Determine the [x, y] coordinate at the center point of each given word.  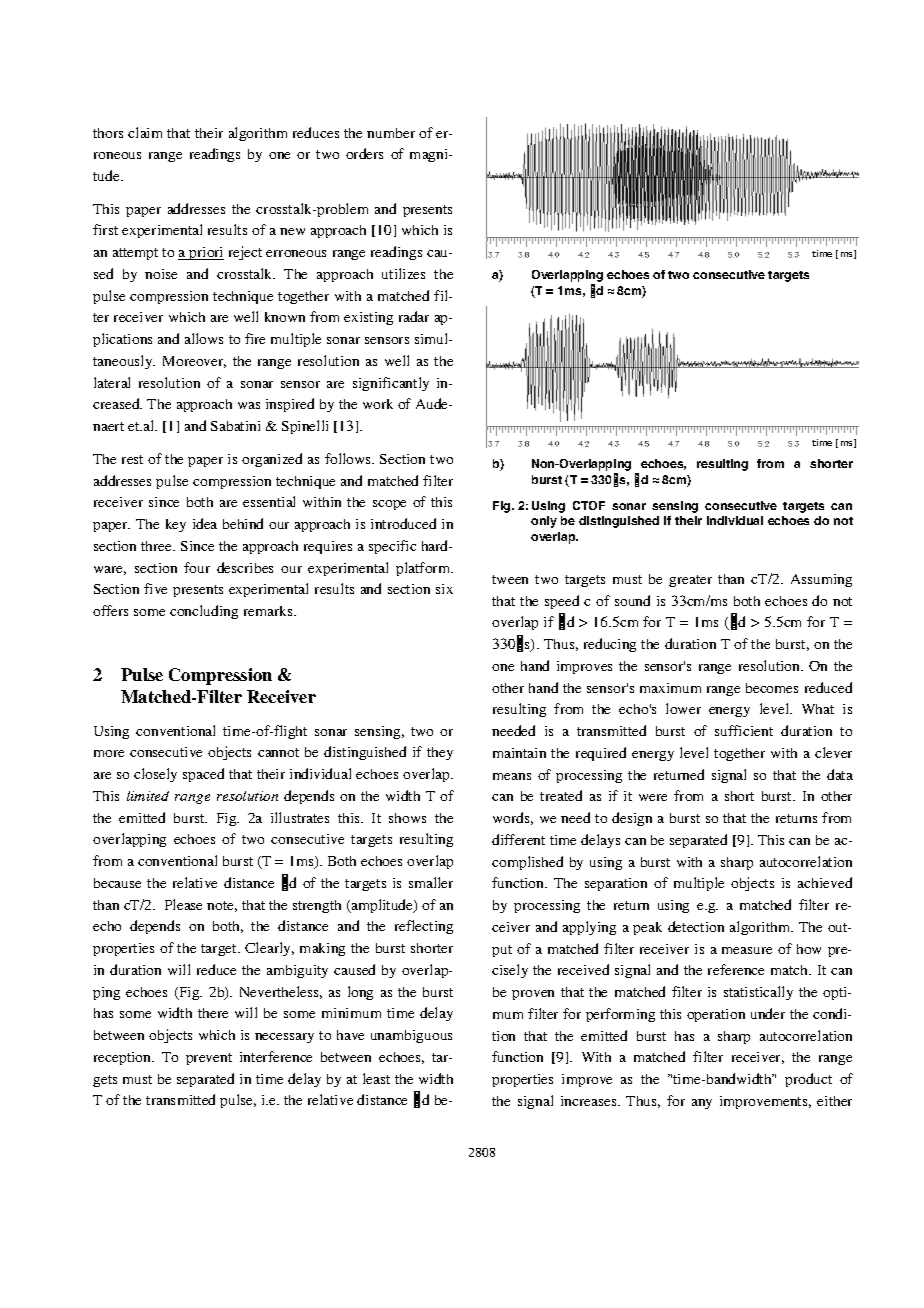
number [391, 133]
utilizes [403, 273]
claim [145, 132]
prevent [209, 1059]
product [808, 1080]
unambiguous [411, 1036]
